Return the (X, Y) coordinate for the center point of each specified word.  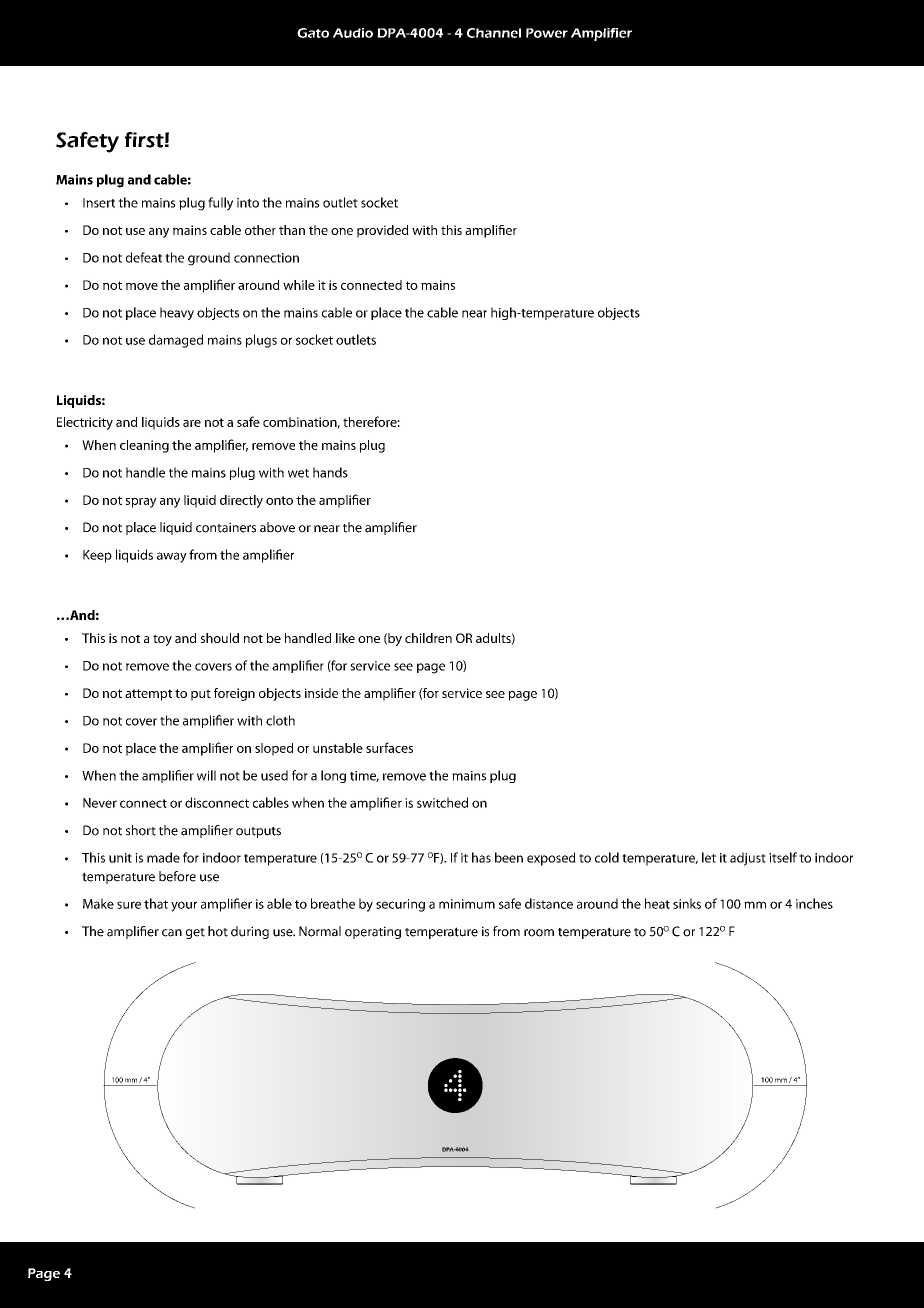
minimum (467, 904)
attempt (148, 695)
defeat (144, 257)
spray (141, 503)
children (428, 638)
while (299, 285)
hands (330, 472)
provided (383, 231)
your (184, 906)
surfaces (389, 747)
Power (547, 33)
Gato (313, 33)
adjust (748, 859)
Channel (494, 33)
